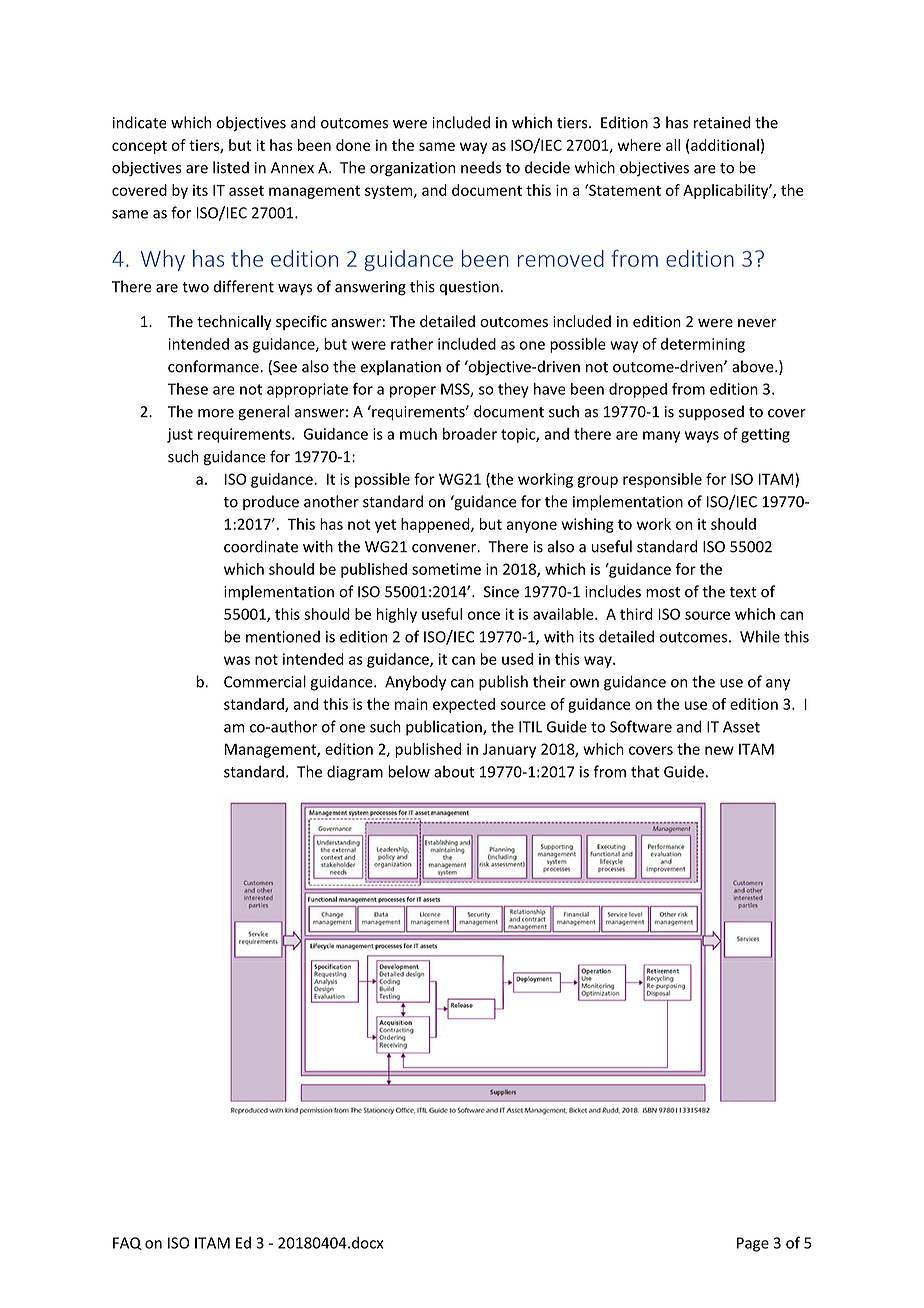  What do you see at coordinates (645, 771) in the page?
I see `that` at bounding box center [645, 771].
